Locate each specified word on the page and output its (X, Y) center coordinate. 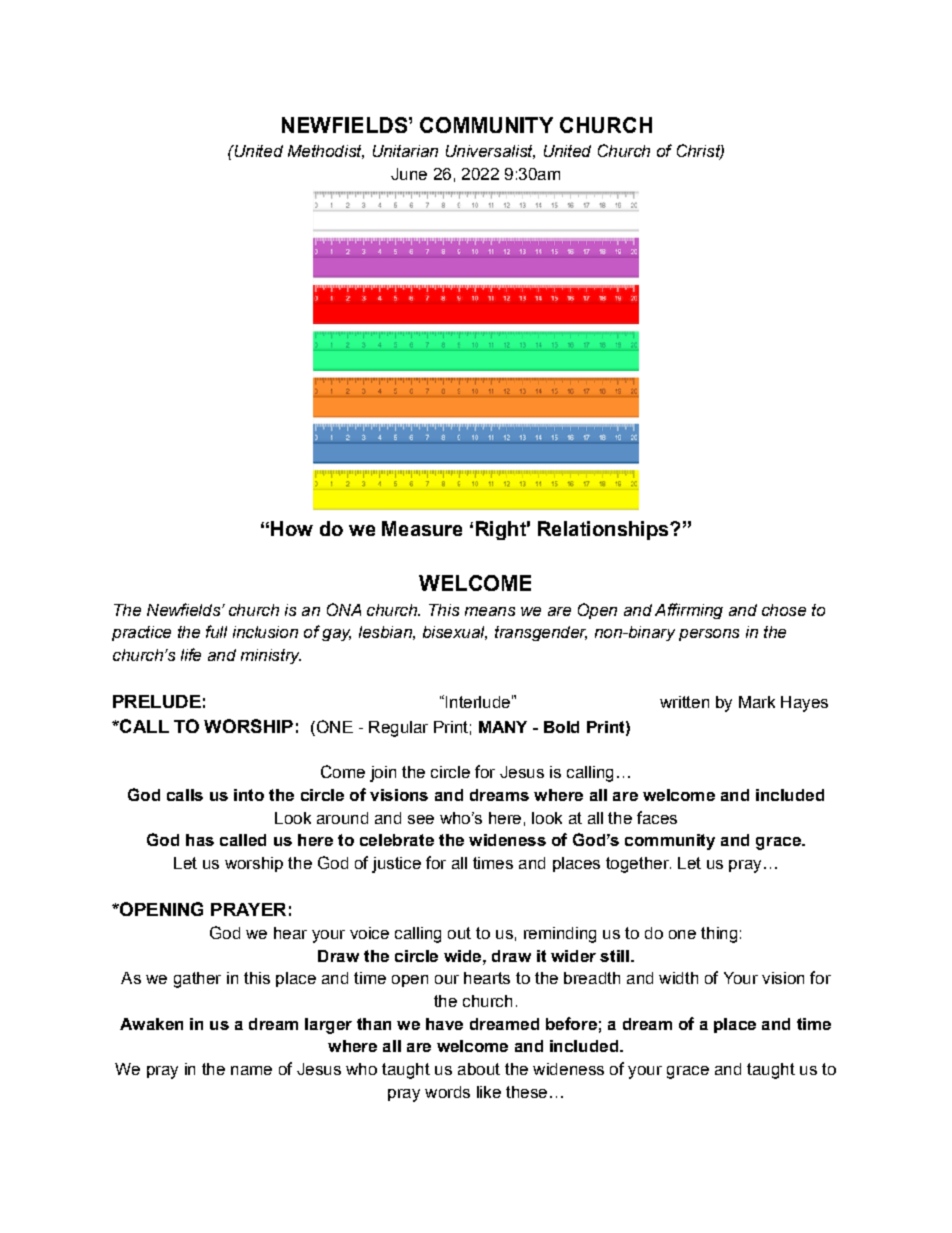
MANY (503, 727)
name (251, 1070)
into (249, 795)
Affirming (689, 611)
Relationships (604, 530)
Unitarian (405, 151)
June (409, 174)
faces (657, 817)
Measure (422, 528)
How (292, 528)
